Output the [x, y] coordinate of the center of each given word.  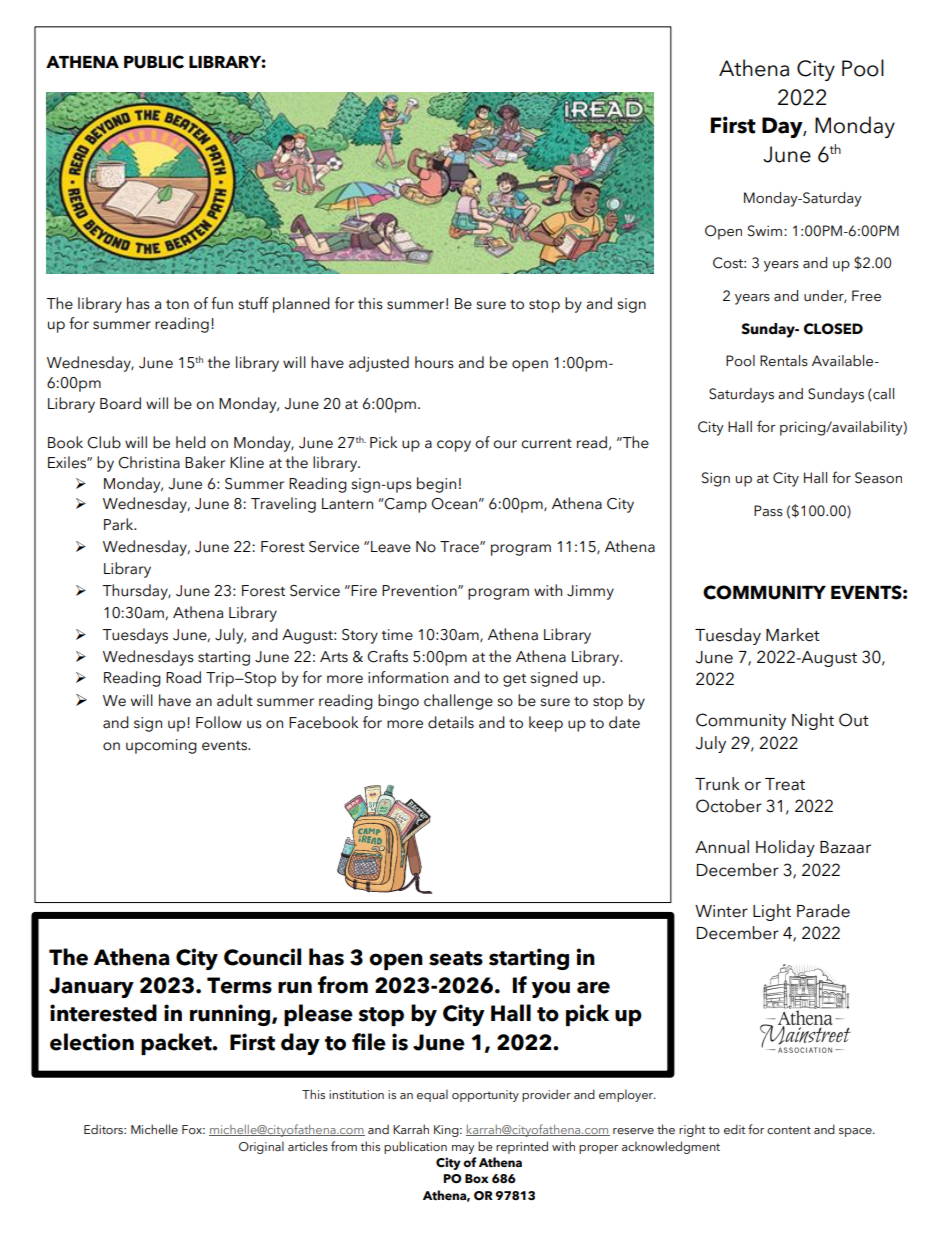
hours [434, 362]
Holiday [785, 848]
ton [177, 305]
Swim [766, 231]
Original [261, 1147]
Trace [460, 547]
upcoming [161, 746]
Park [120, 524]
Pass [768, 511]
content [789, 1130]
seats [456, 958]
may [463, 1149]
